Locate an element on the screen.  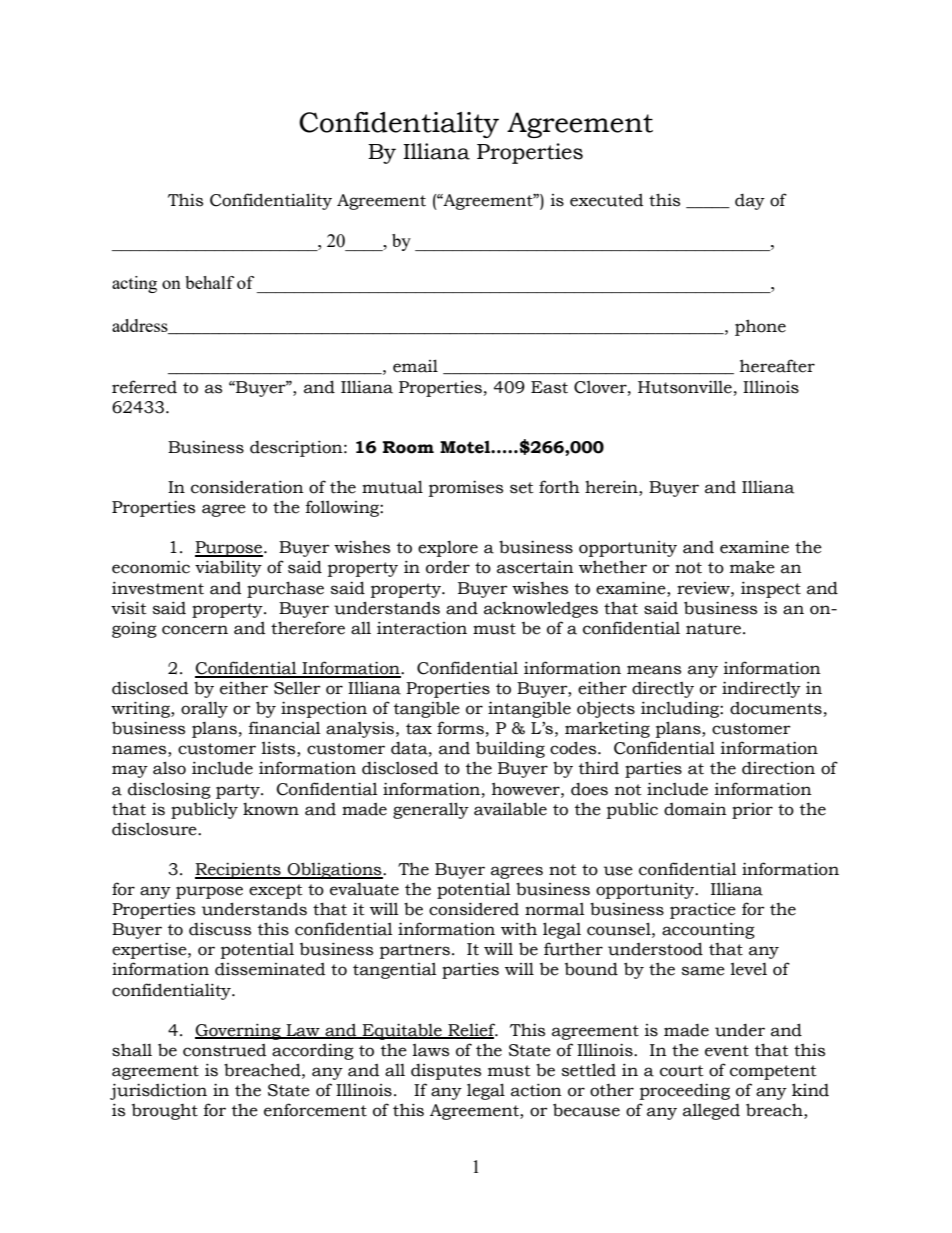
behalf is located at coordinates (209, 282).
